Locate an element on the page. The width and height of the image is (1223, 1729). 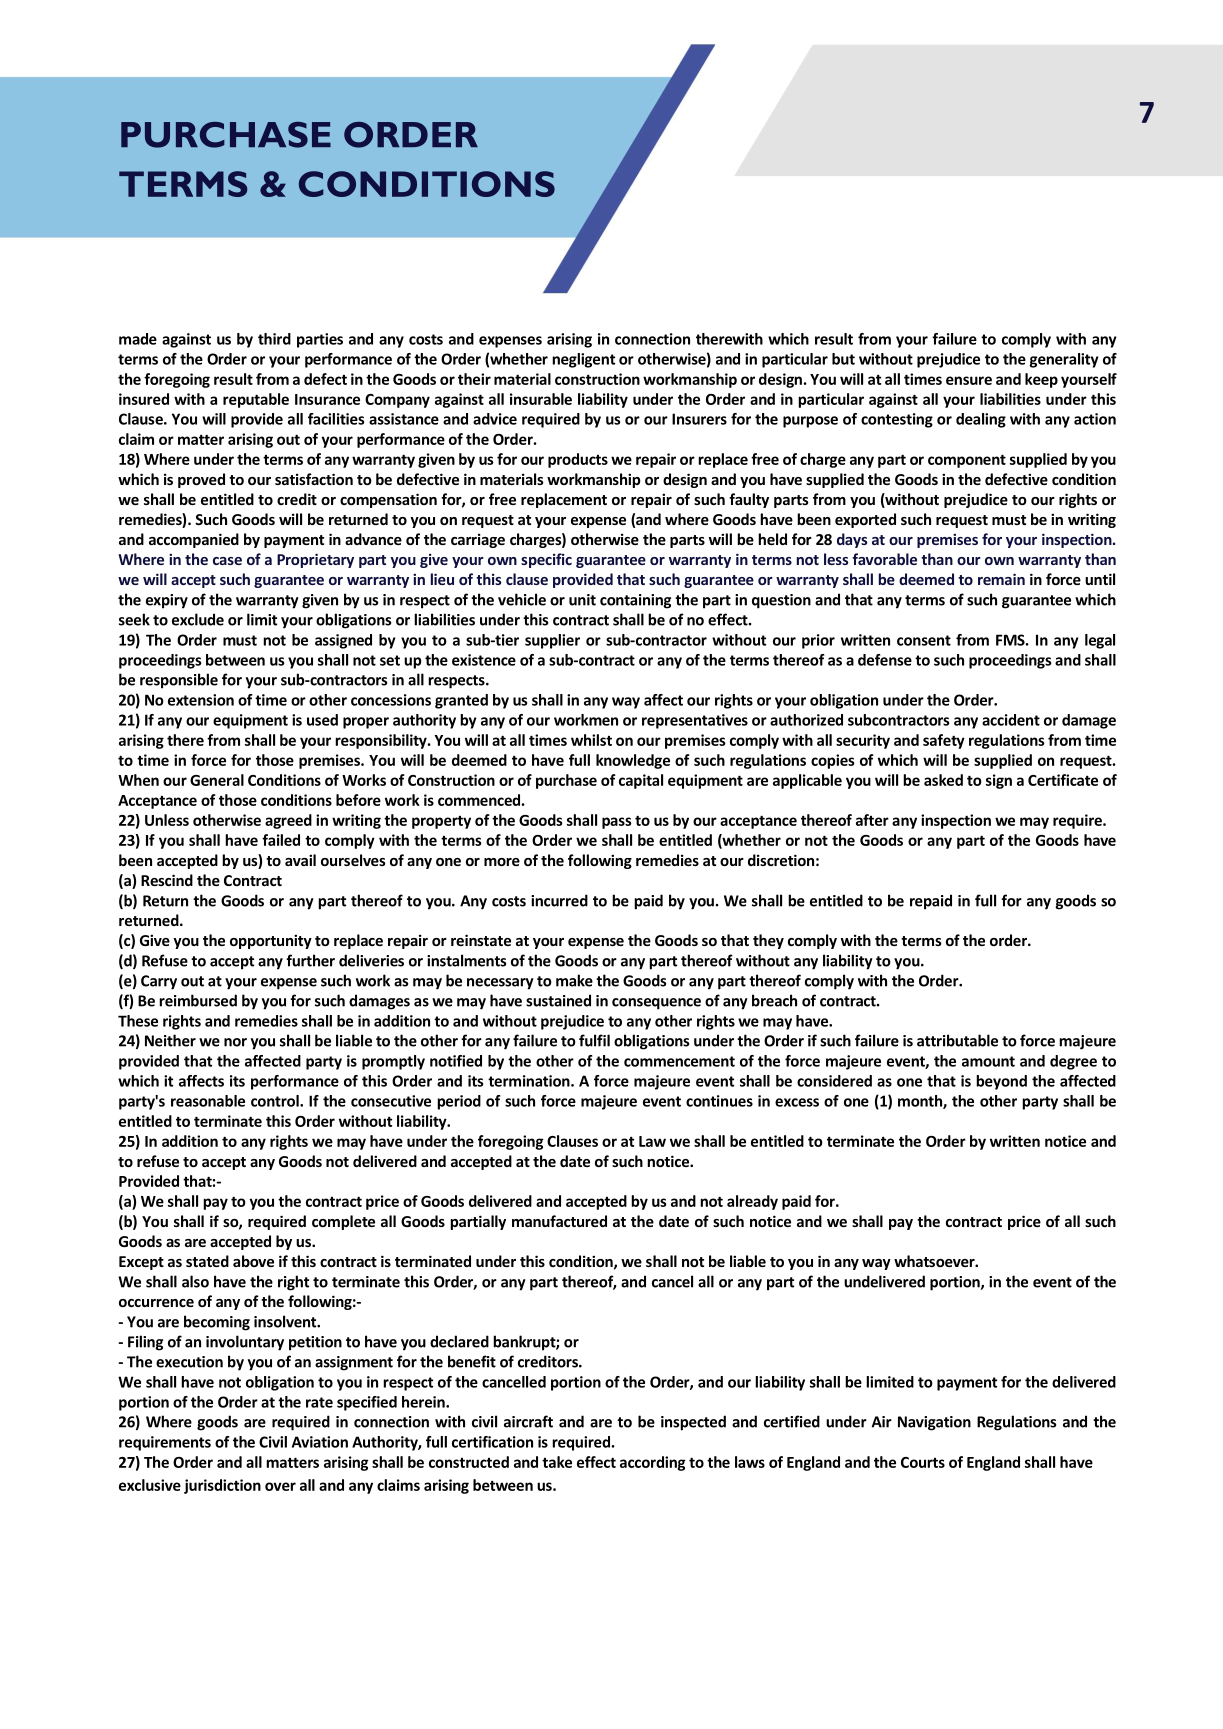
beyond is located at coordinates (1001, 1082).
